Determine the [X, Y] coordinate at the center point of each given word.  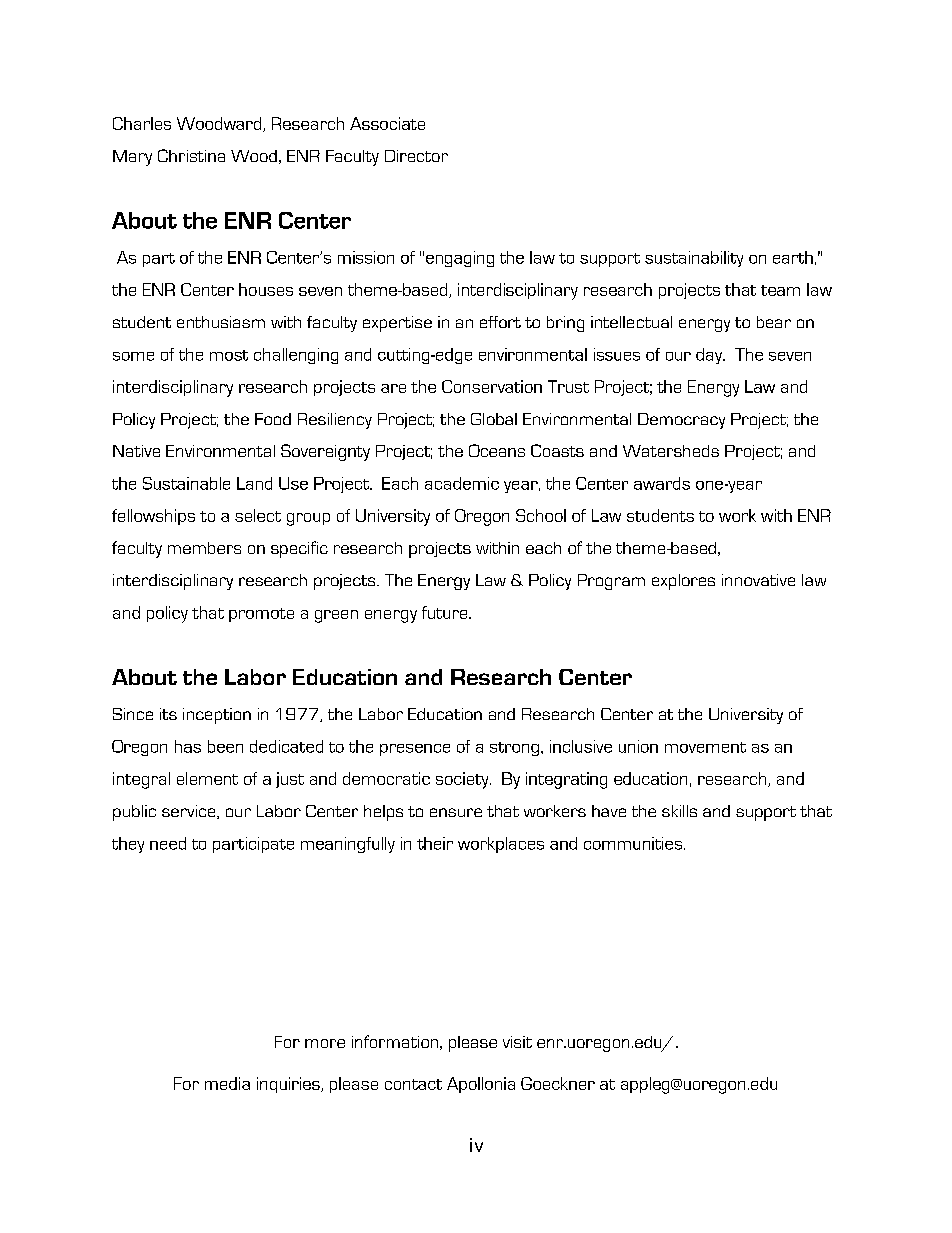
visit [517, 1042]
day [710, 356]
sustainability [694, 259]
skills [679, 811]
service [190, 812]
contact [413, 1084]
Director [416, 156]
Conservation [492, 386]
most [229, 355]
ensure [456, 812]
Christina [191, 155]
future [446, 612]
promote [261, 615]
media [227, 1083]
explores [683, 582]
